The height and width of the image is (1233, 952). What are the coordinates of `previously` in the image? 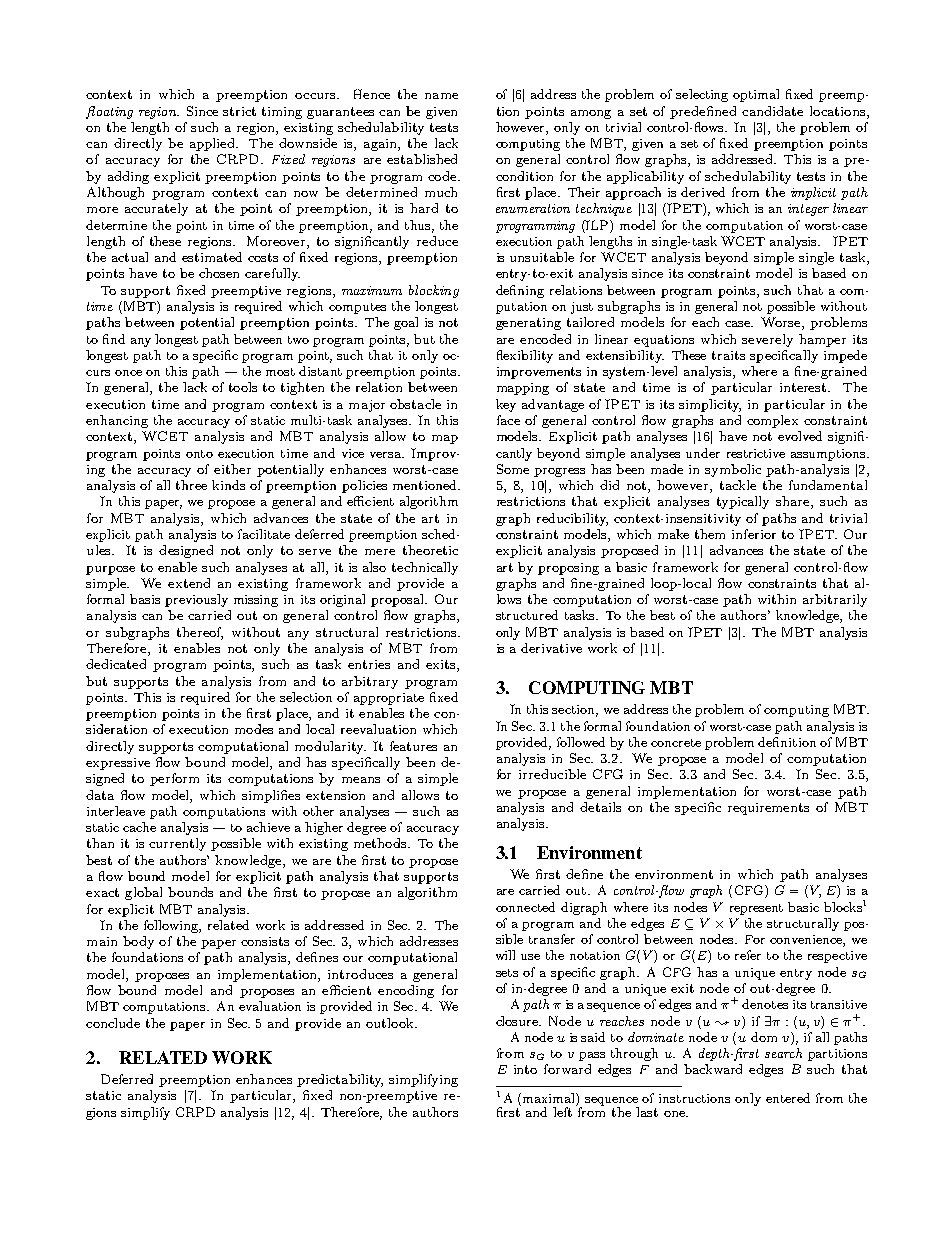 It's located at (196, 600).
